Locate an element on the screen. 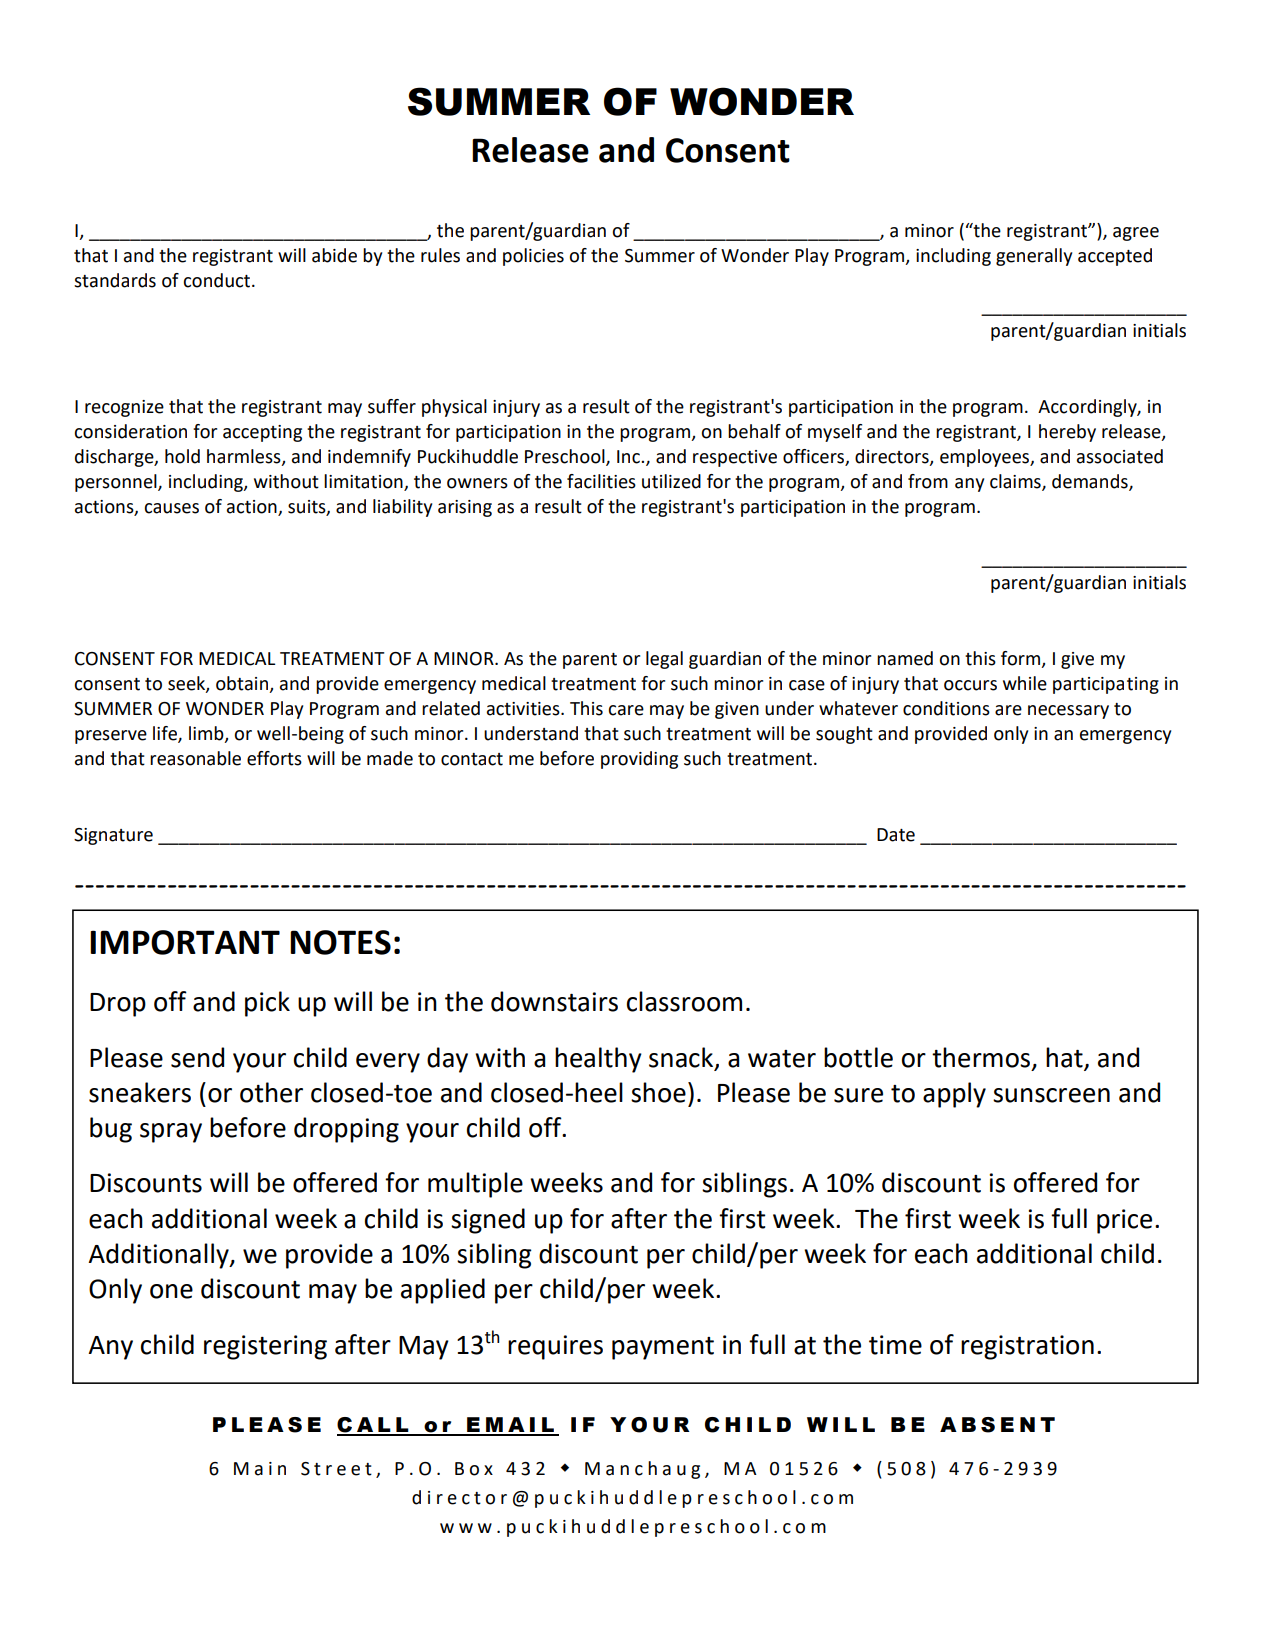 The image size is (1261, 1632). payment is located at coordinates (663, 1348).
